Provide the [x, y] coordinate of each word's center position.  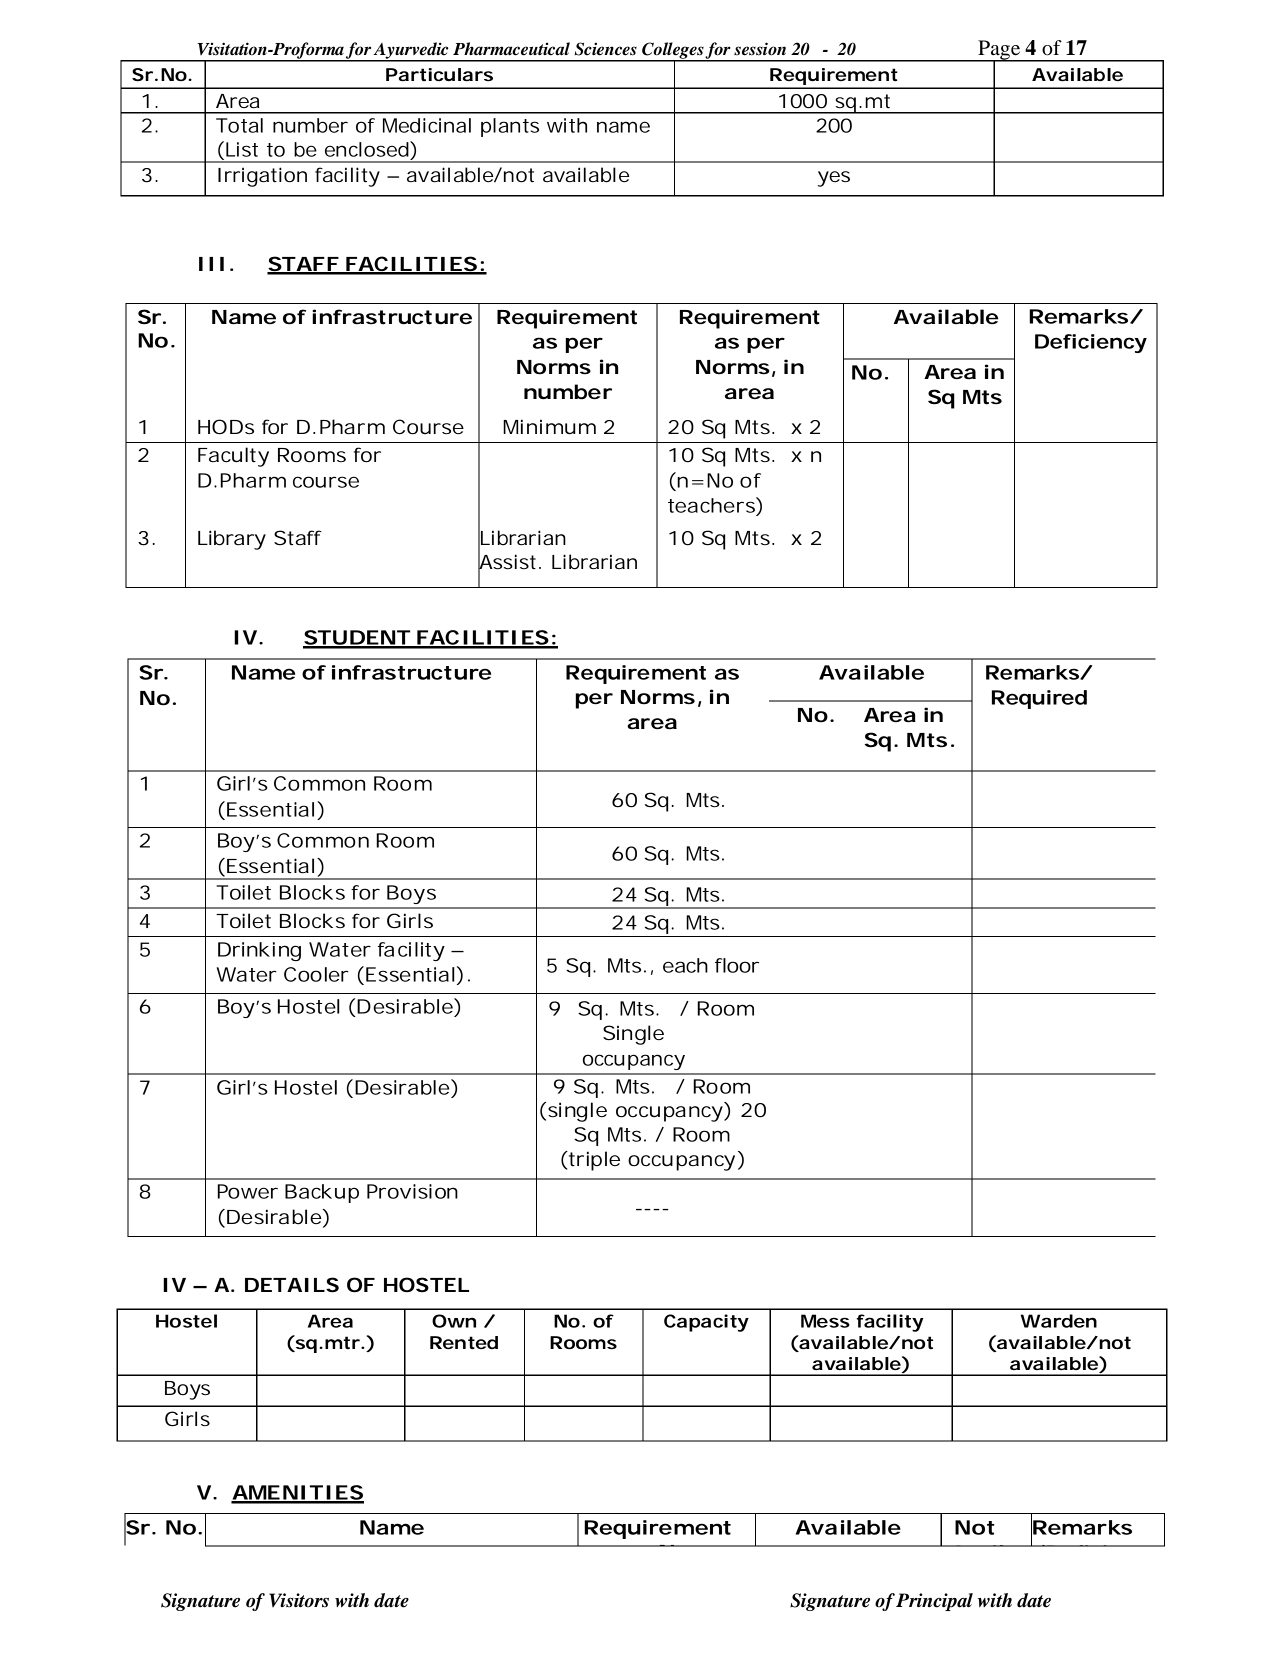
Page [999, 51]
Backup [322, 1193]
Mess [825, 1321]
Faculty [233, 457]
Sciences [605, 49]
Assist [507, 562]
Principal [934, 1602]
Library [232, 540]
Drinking [259, 951]
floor [737, 965]
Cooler [316, 974]
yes [834, 179]
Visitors [299, 1600]
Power [248, 1191]
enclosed [367, 149]
